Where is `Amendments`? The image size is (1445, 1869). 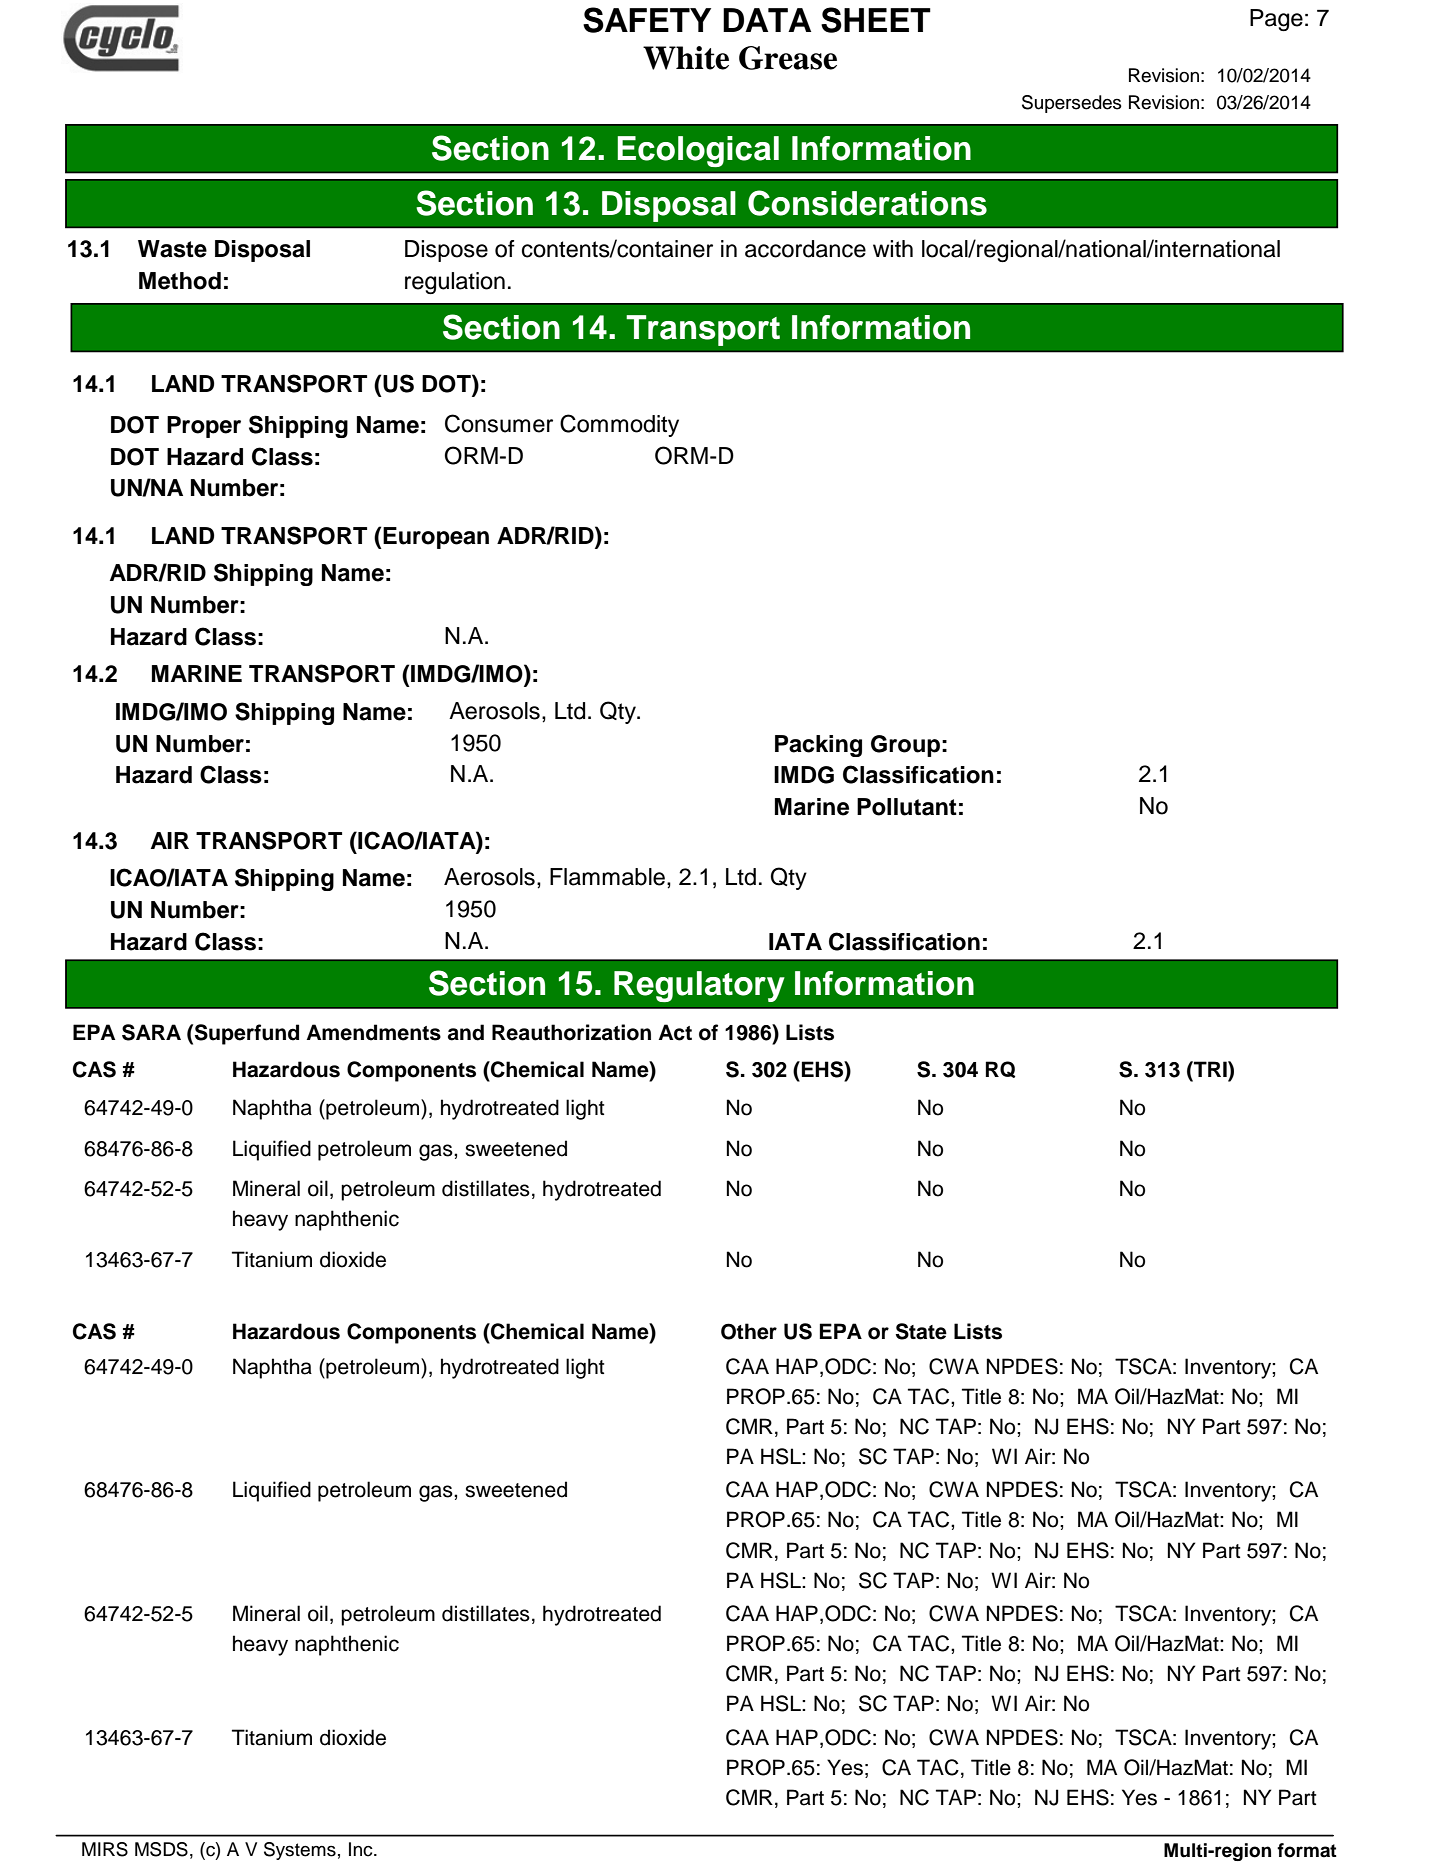
Amendments is located at coordinates (373, 1032).
